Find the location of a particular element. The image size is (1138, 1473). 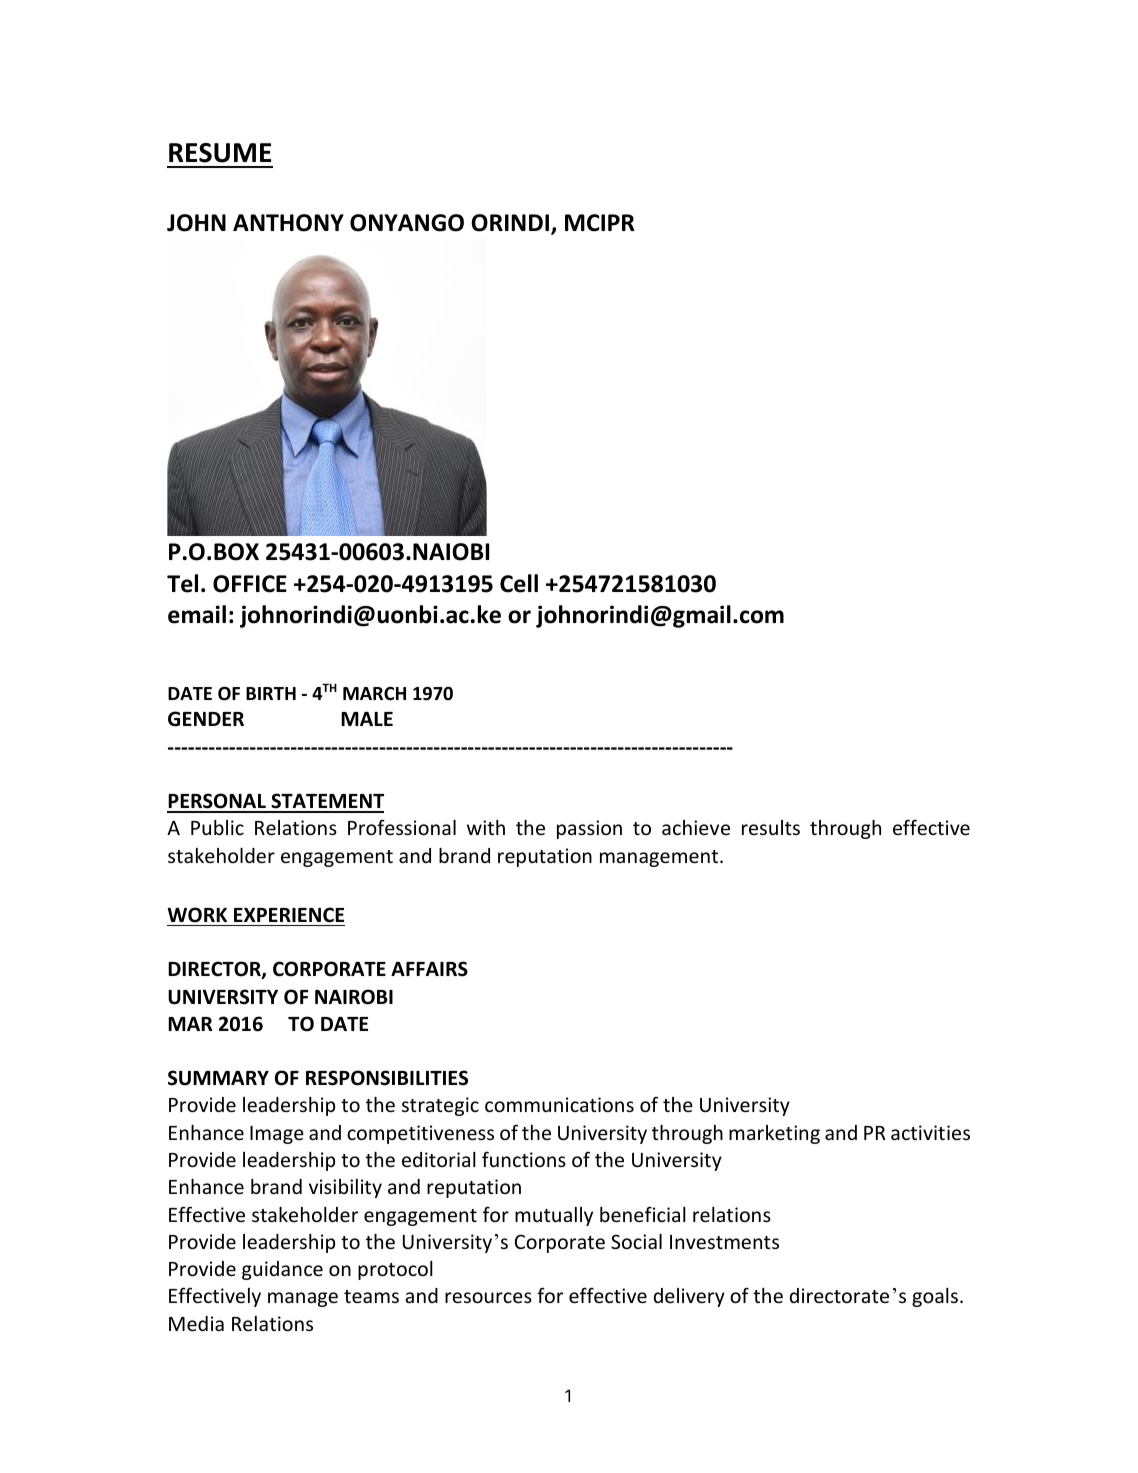

BIRTH is located at coordinates (271, 693).
